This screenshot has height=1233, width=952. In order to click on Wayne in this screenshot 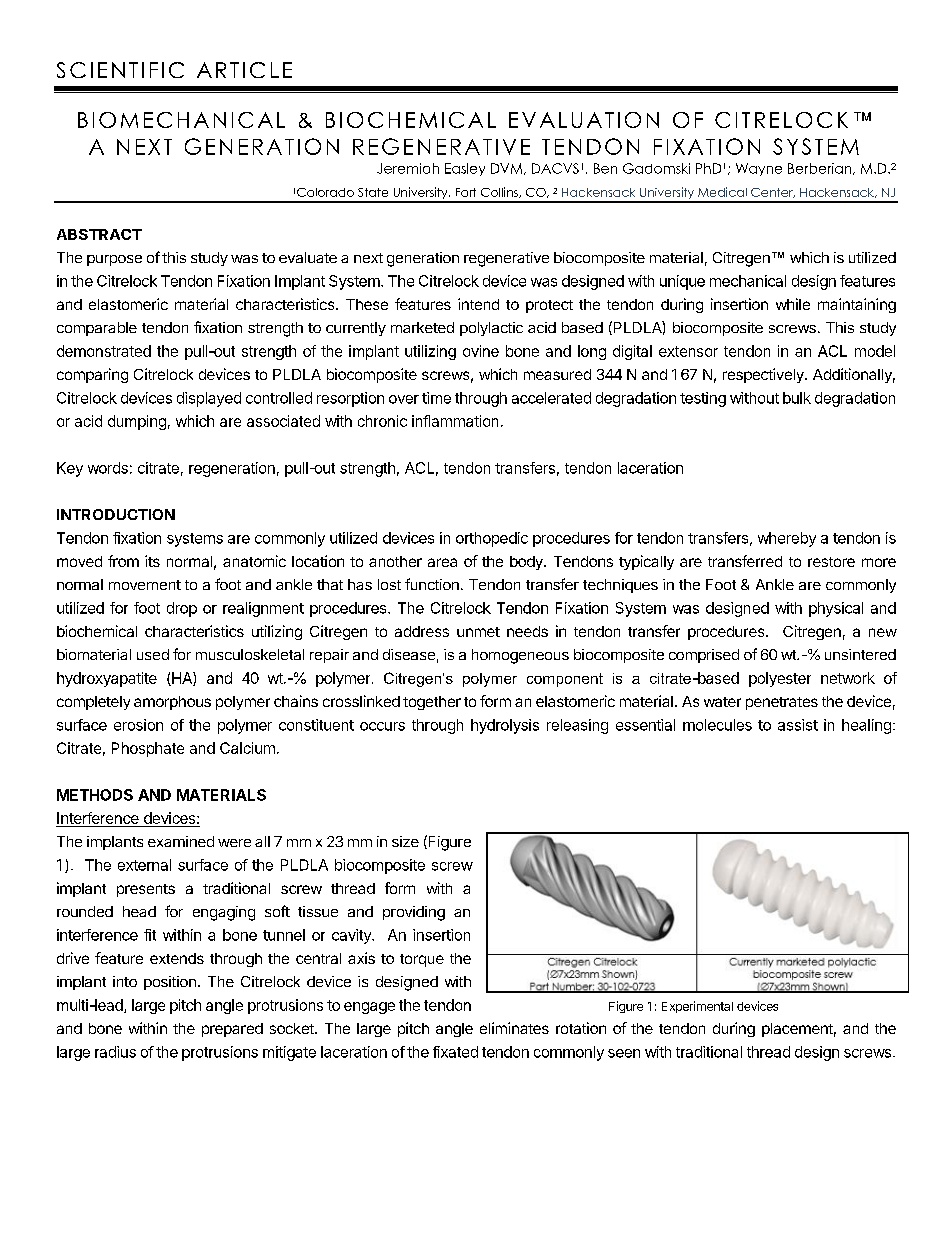, I will do `click(759, 169)`.
